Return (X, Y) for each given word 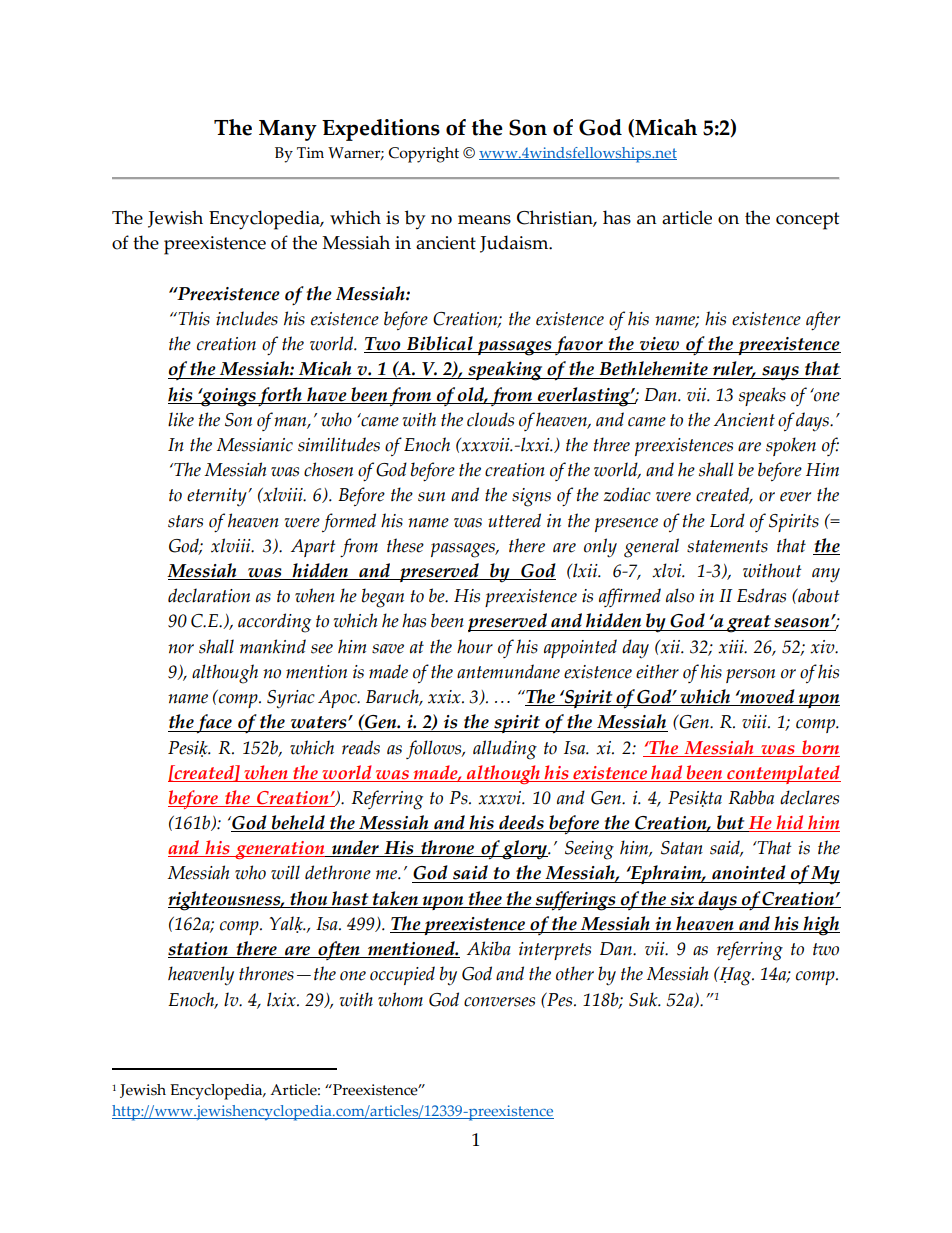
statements (727, 546)
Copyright (423, 155)
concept (807, 221)
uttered (514, 520)
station (199, 950)
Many (288, 130)
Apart (313, 548)
